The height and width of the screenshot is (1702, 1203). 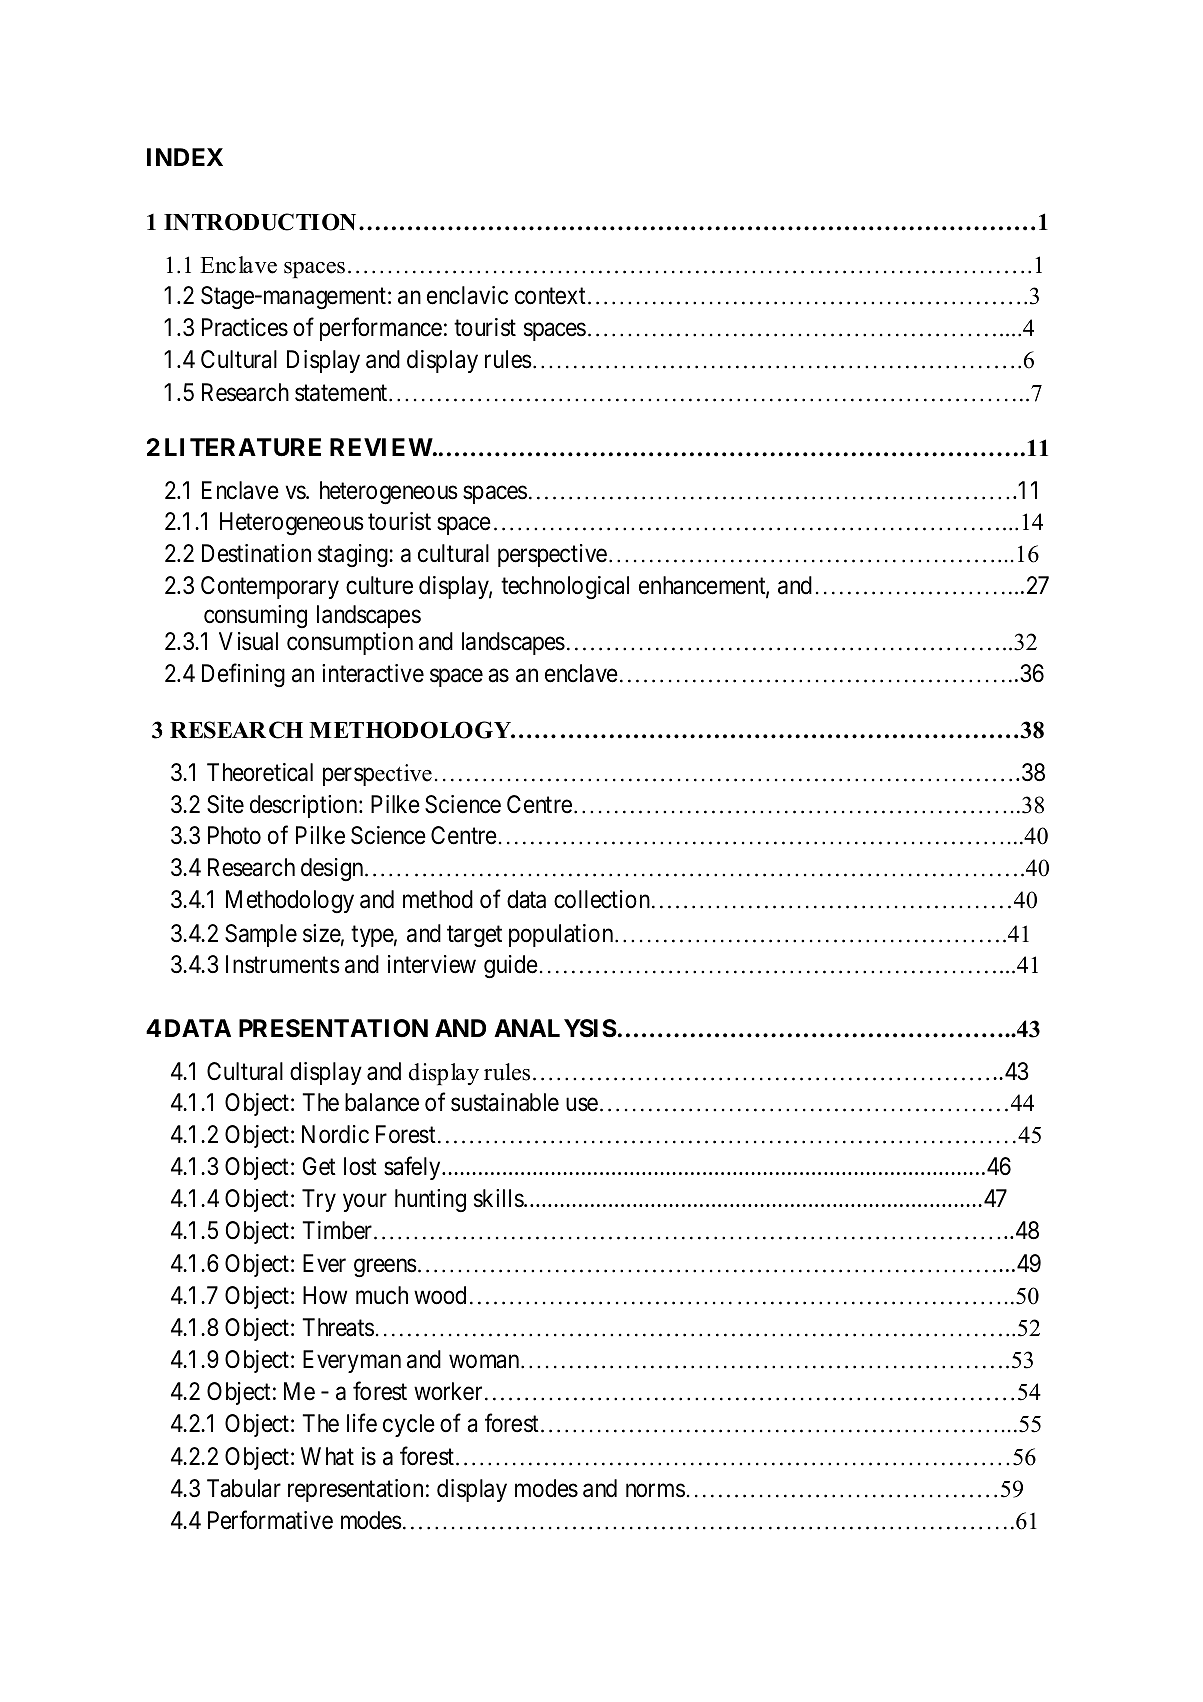 I want to click on Tabular, so click(x=244, y=1488).
